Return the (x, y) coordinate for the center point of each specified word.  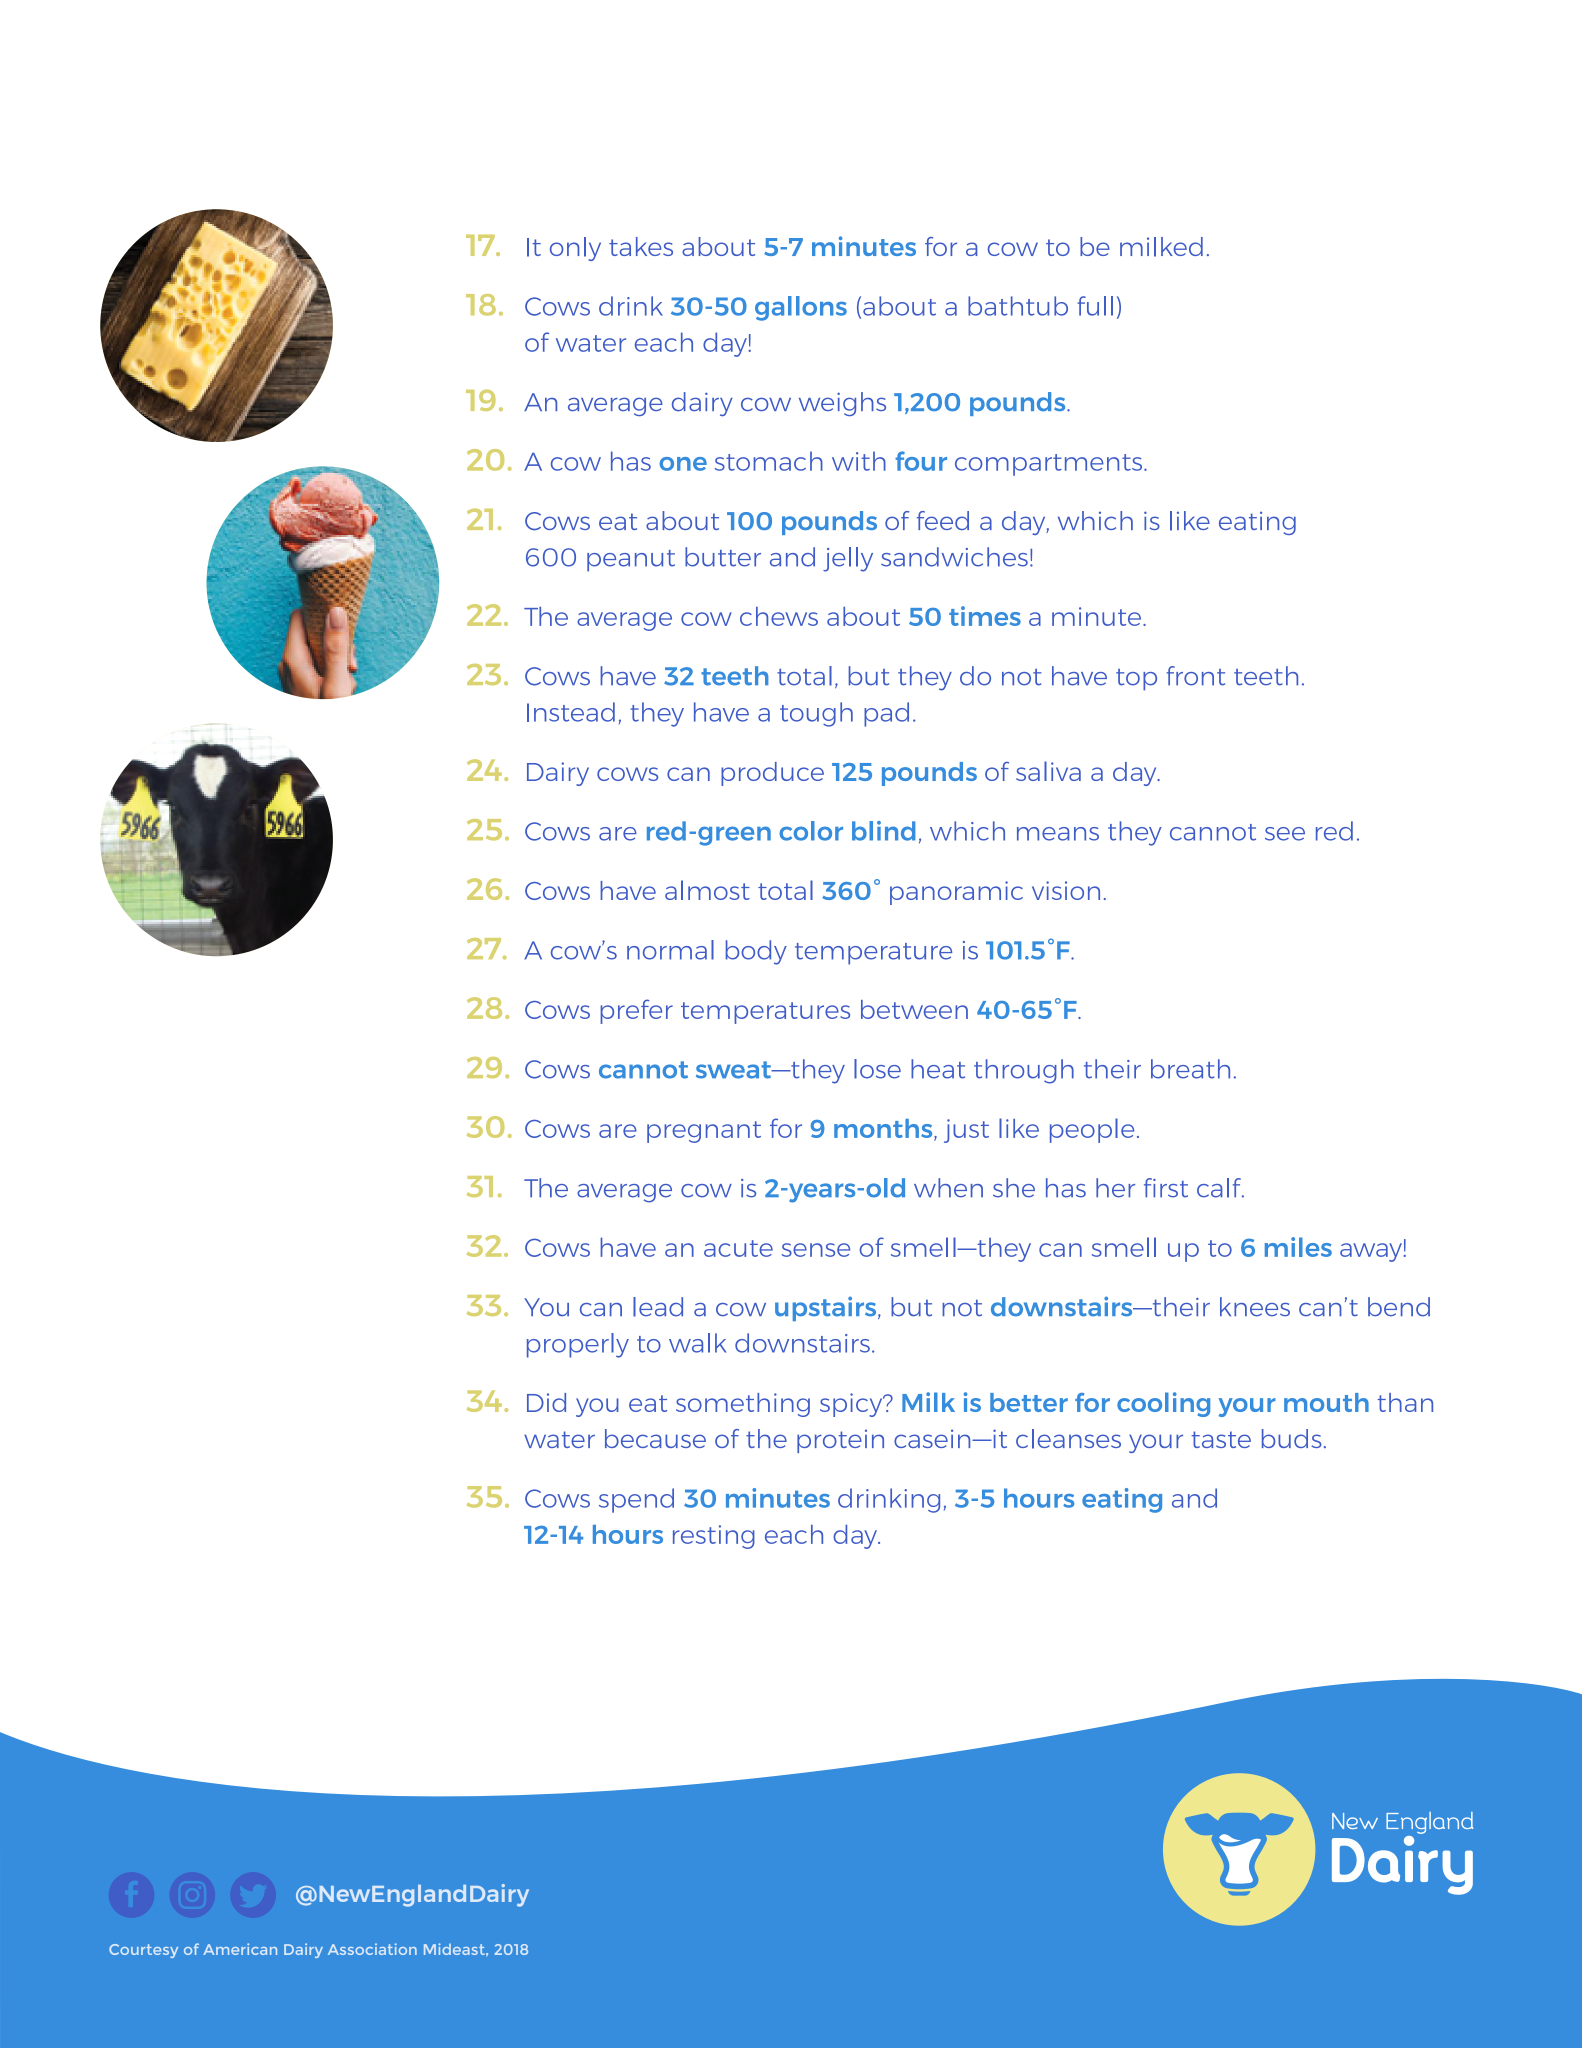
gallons (801, 308)
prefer (636, 1011)
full (1095, 306)
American (240, 1949)
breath (1190, 1069)
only (575, 249)
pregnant (704, 1132)
